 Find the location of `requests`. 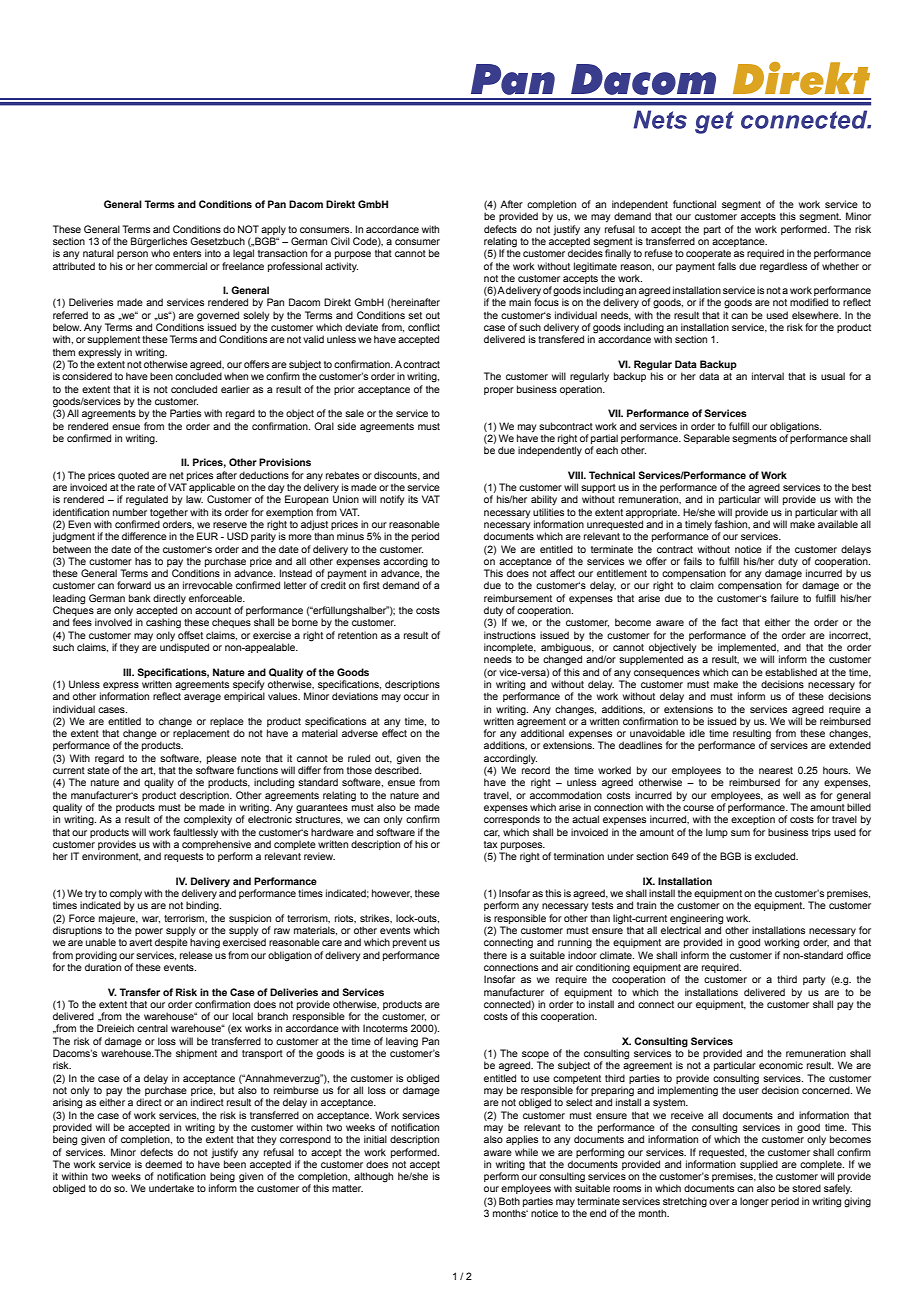

requests is located at coordinates (183, 857).
